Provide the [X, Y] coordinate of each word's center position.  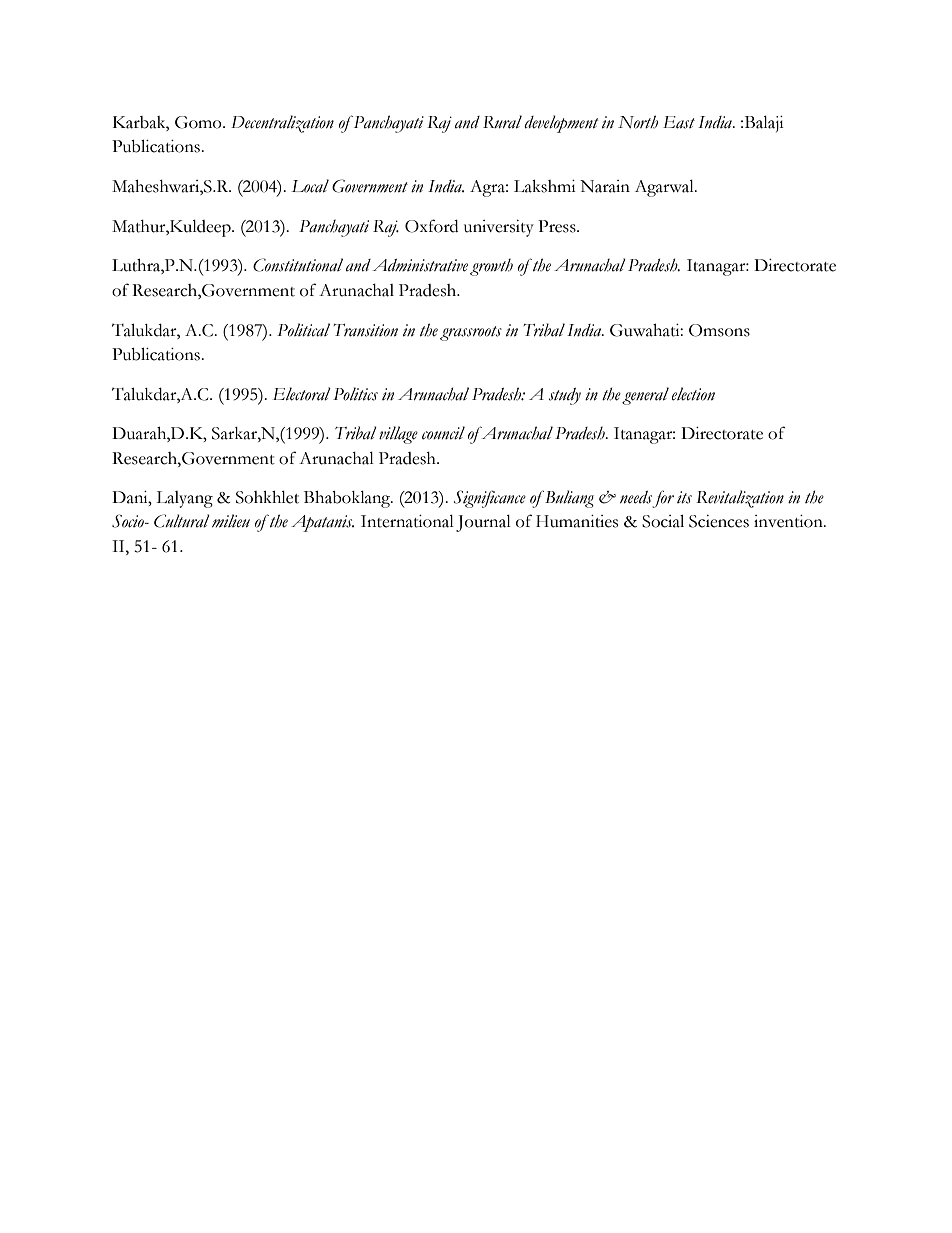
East [679, 122]
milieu [231, 521]
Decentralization [282, 124]
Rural [502, 122]
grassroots [471, 333]
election [693, 394]
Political [303, 330]
